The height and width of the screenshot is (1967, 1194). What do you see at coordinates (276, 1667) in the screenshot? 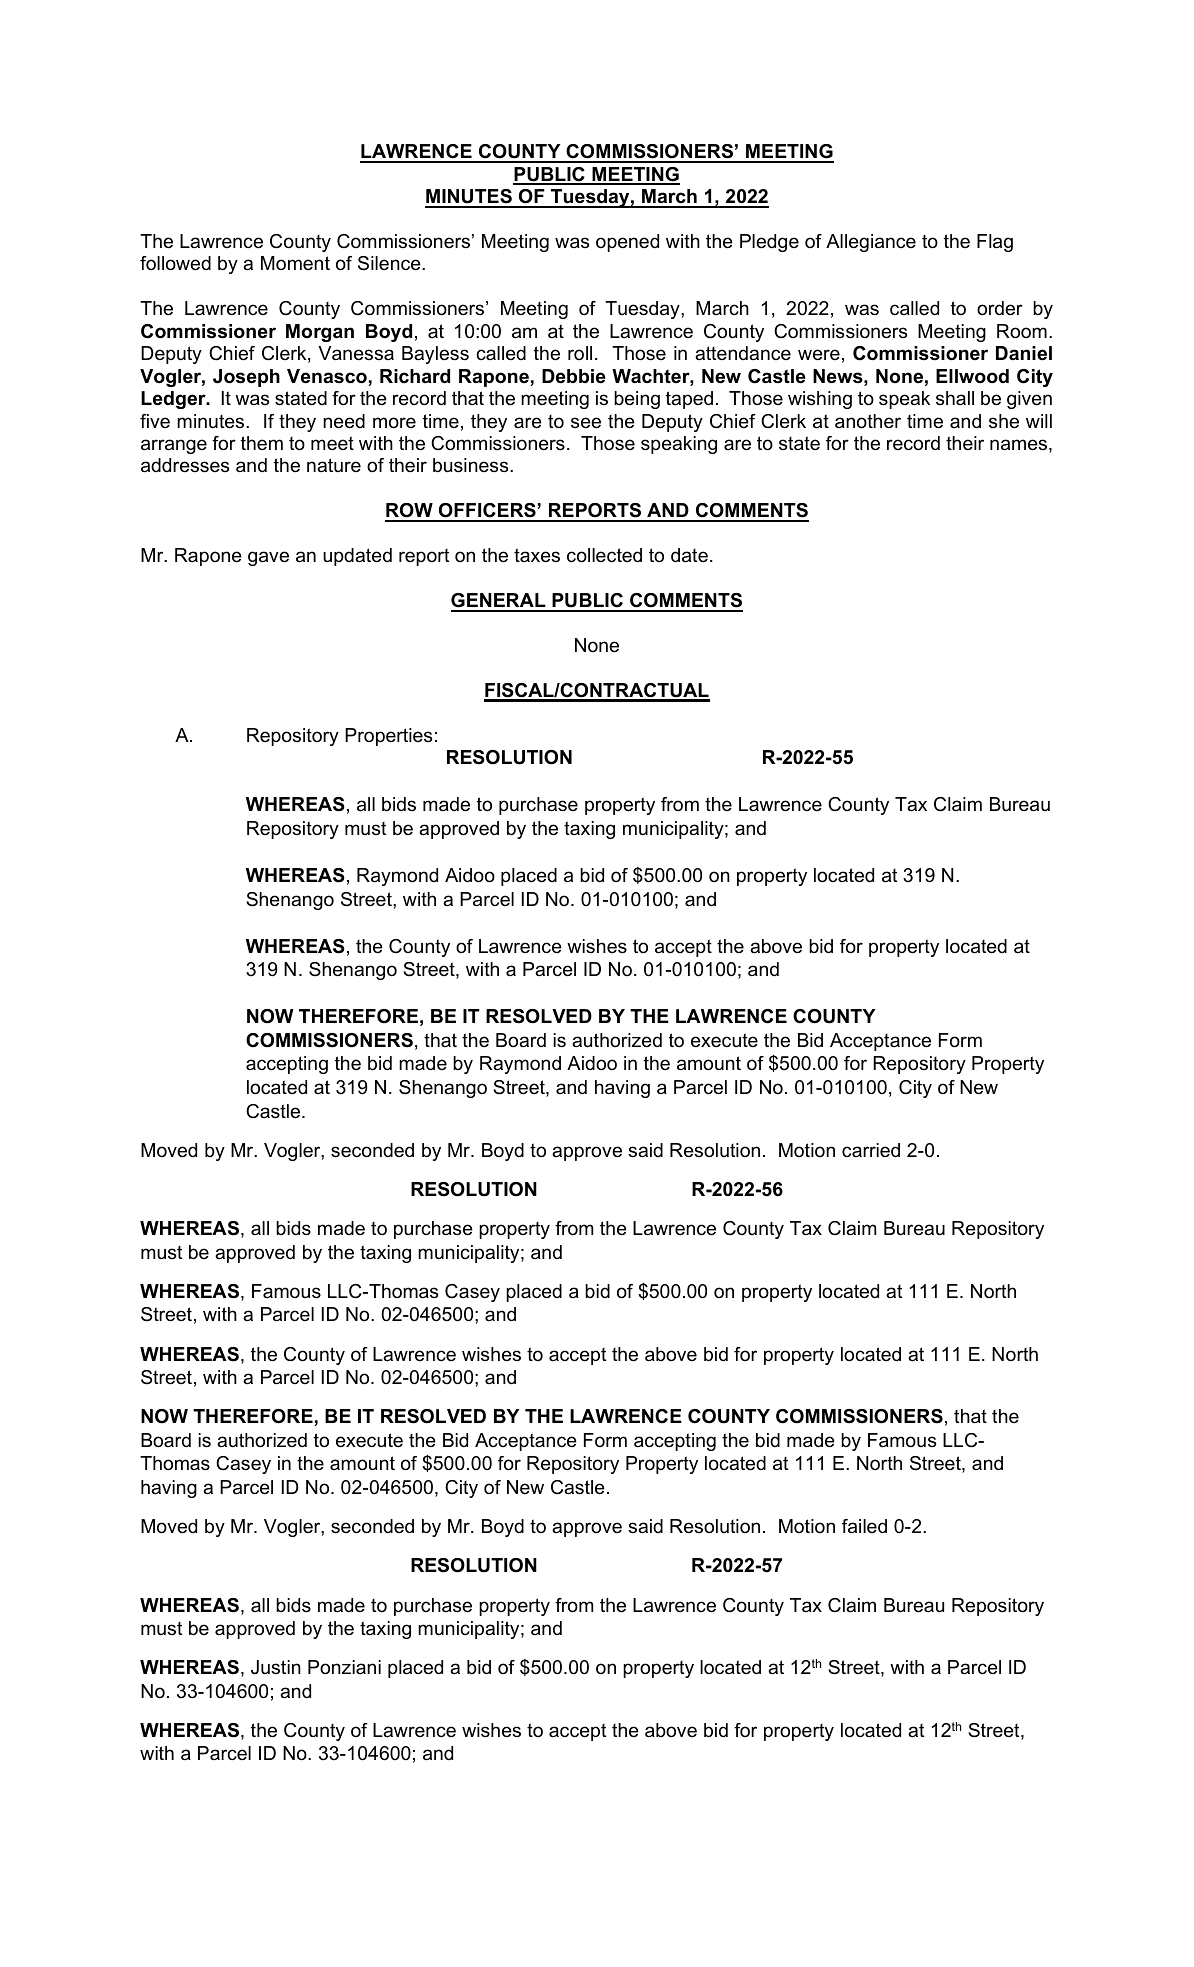
I see `Justin` at bounding box center [276, 1667].
